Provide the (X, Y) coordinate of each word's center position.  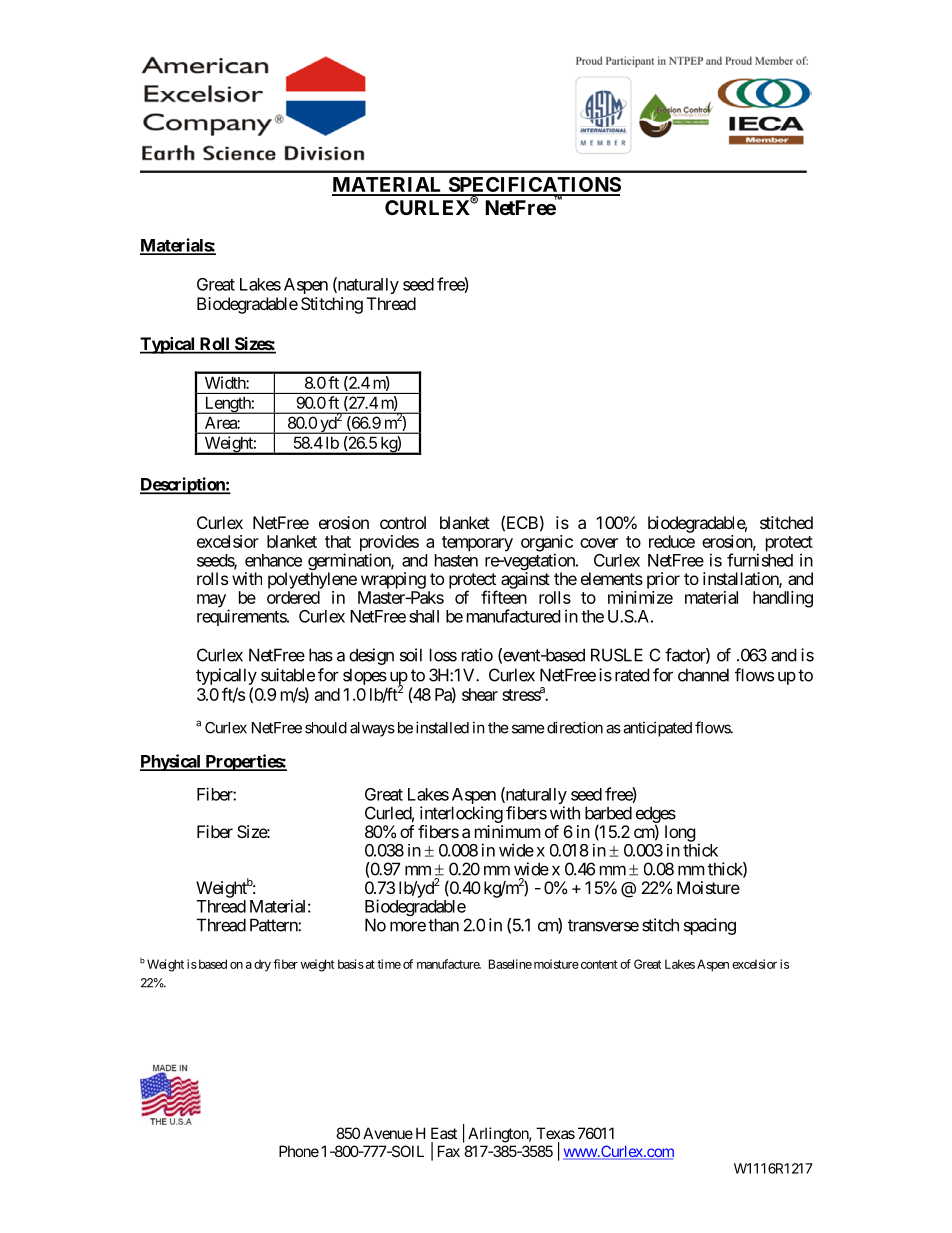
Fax (449, 1151)
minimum (508, 831)
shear (480, 694)
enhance (273, 560)
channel (703, 675)
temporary (477, 544)
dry (262, 965)
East (444, 1133)
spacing (710, 926)
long (680, 833)
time (389, 964)
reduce (672, 541)
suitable (288, 675)
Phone (299, 1151)
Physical (171, 762)
